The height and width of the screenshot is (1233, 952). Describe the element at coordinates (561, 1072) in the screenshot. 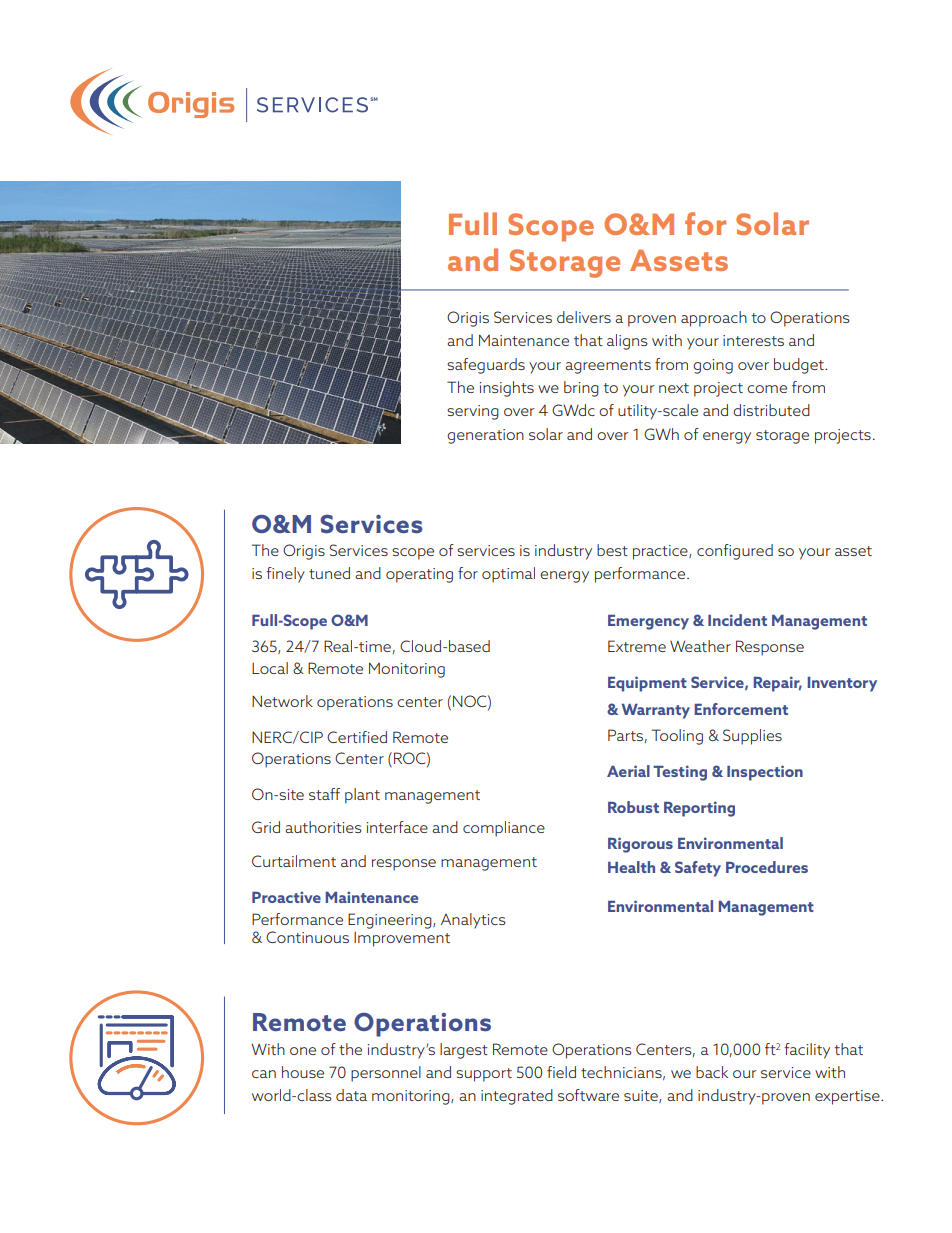

I see `field` at that location.
